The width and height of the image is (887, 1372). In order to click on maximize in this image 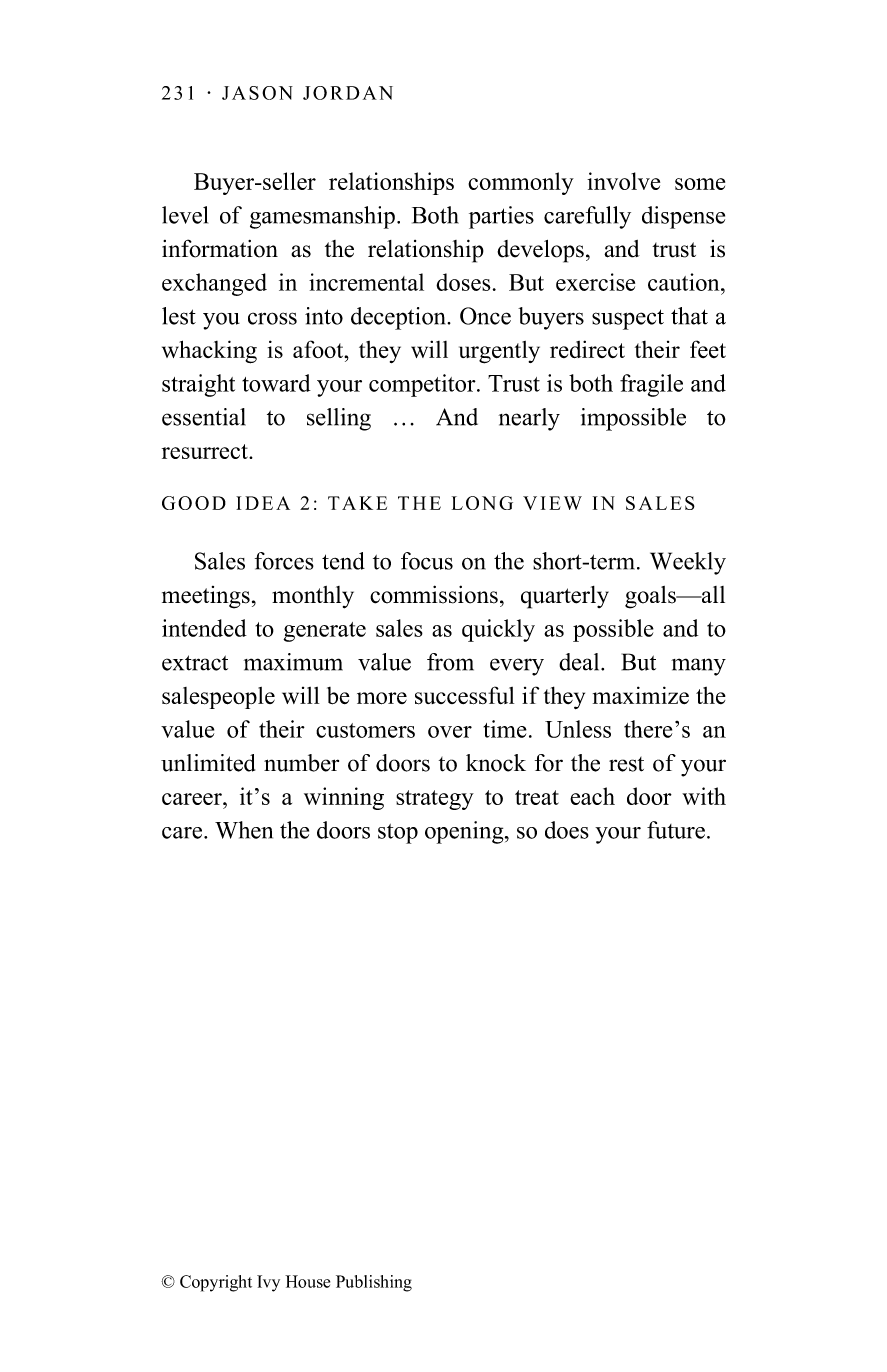, I will do `click(641, 695)`.
